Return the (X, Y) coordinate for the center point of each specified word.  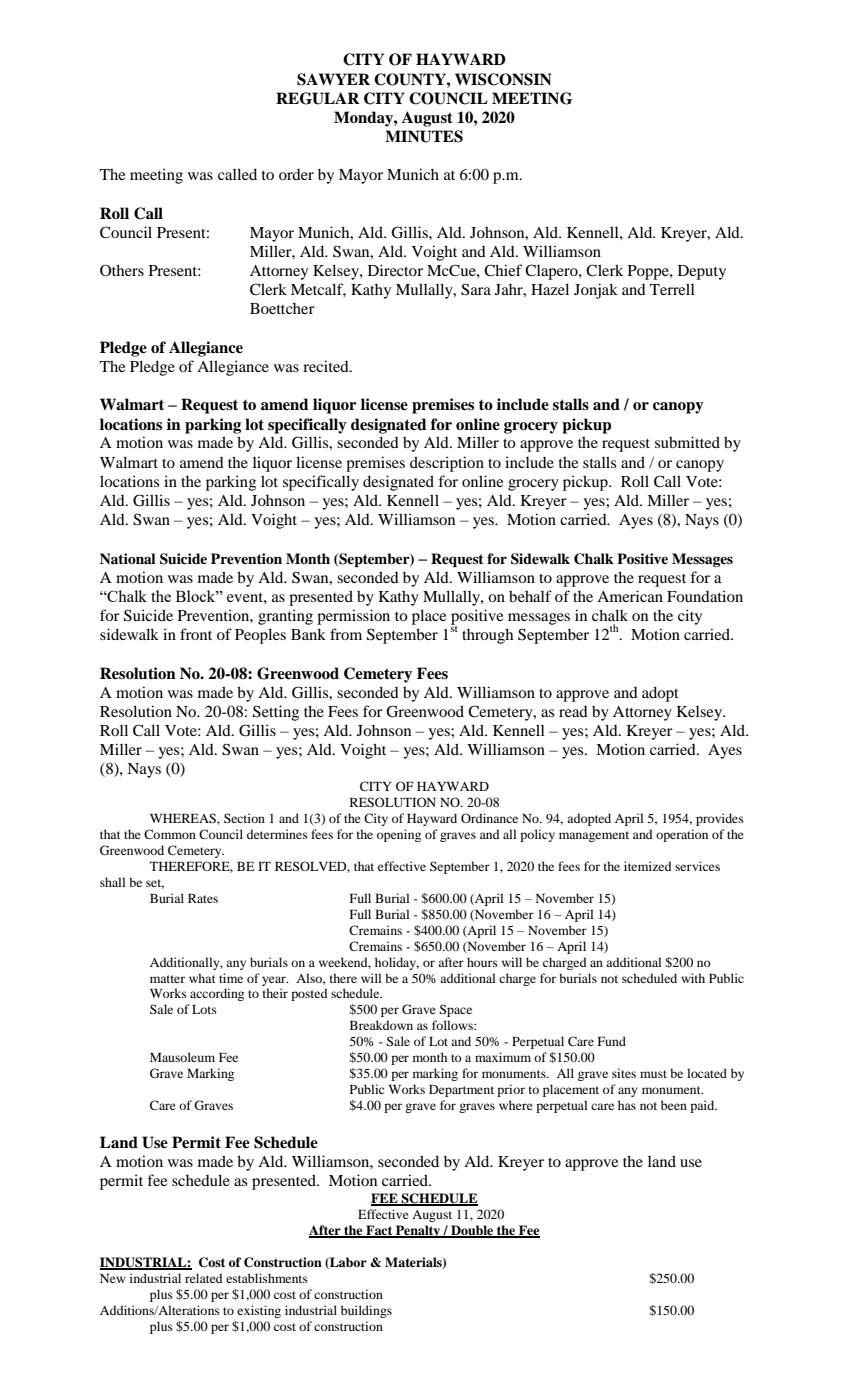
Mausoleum (182, 1057)
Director (395, 270)
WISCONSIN (503, 79)
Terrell (672, 289)
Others (122, 270)
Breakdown (381, 1025)
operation (682, 835)
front (196, 634)
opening (399, 835)
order (296, 174)
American (630, 596)
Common (170, 834)
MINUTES (424, 136)
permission (353, 617)
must (653, 1074)
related (203, 1278)
